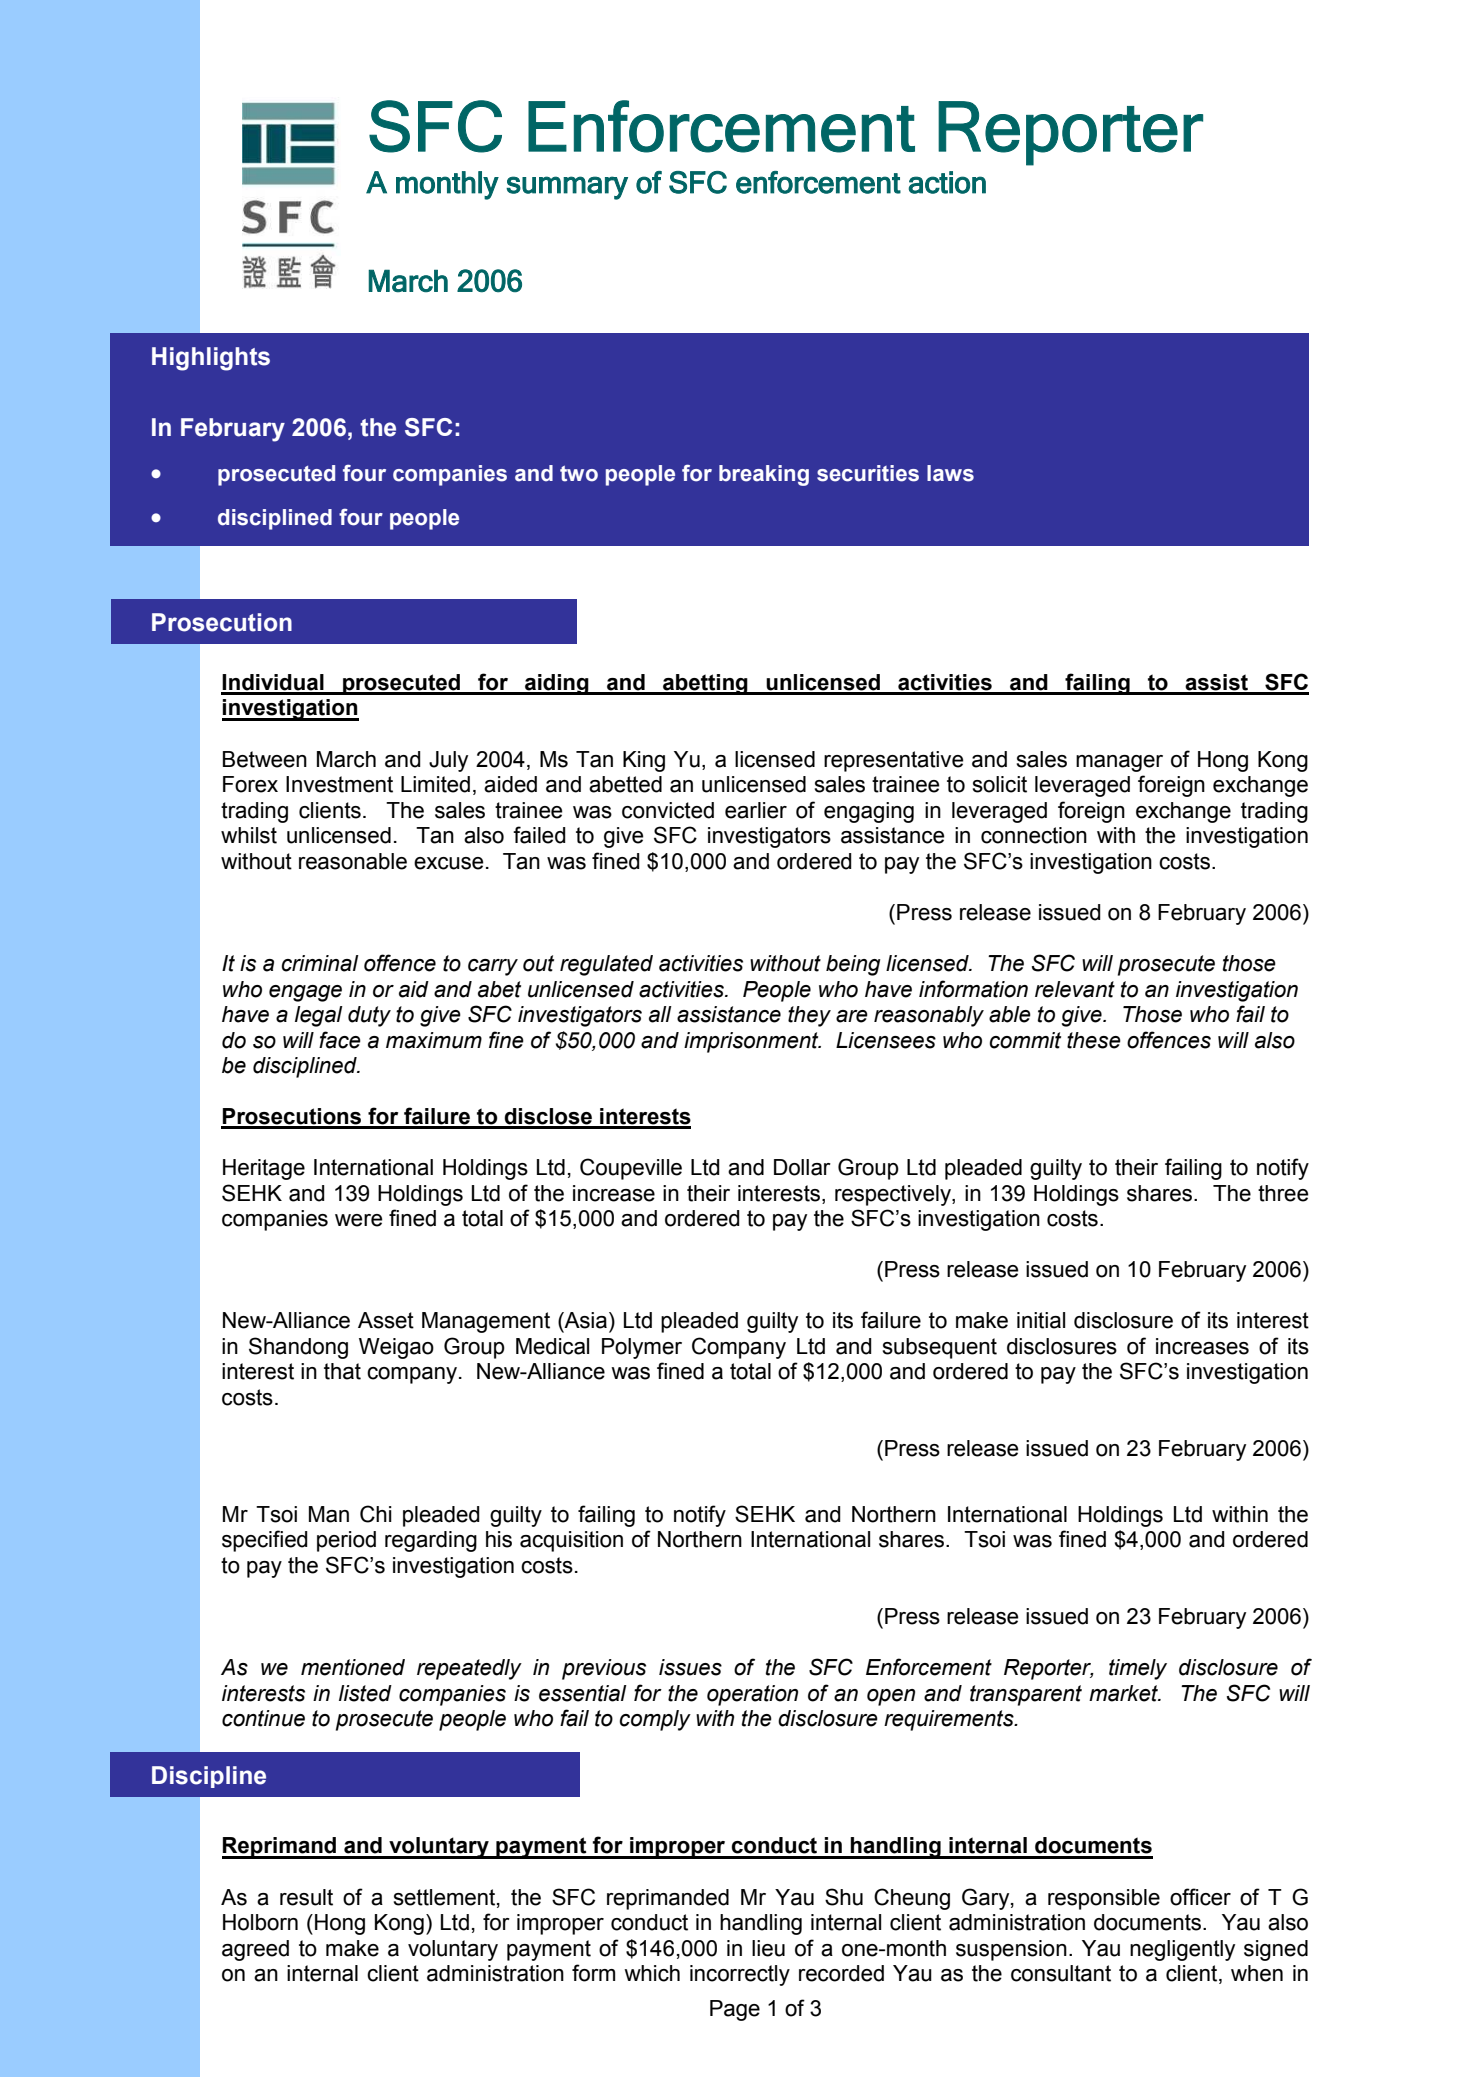 The height and width of the image is (2077, 1467). What do you see at coordinates (768, 1948) in the image?
I see `lieu` at bounding box center [768, 1948].
